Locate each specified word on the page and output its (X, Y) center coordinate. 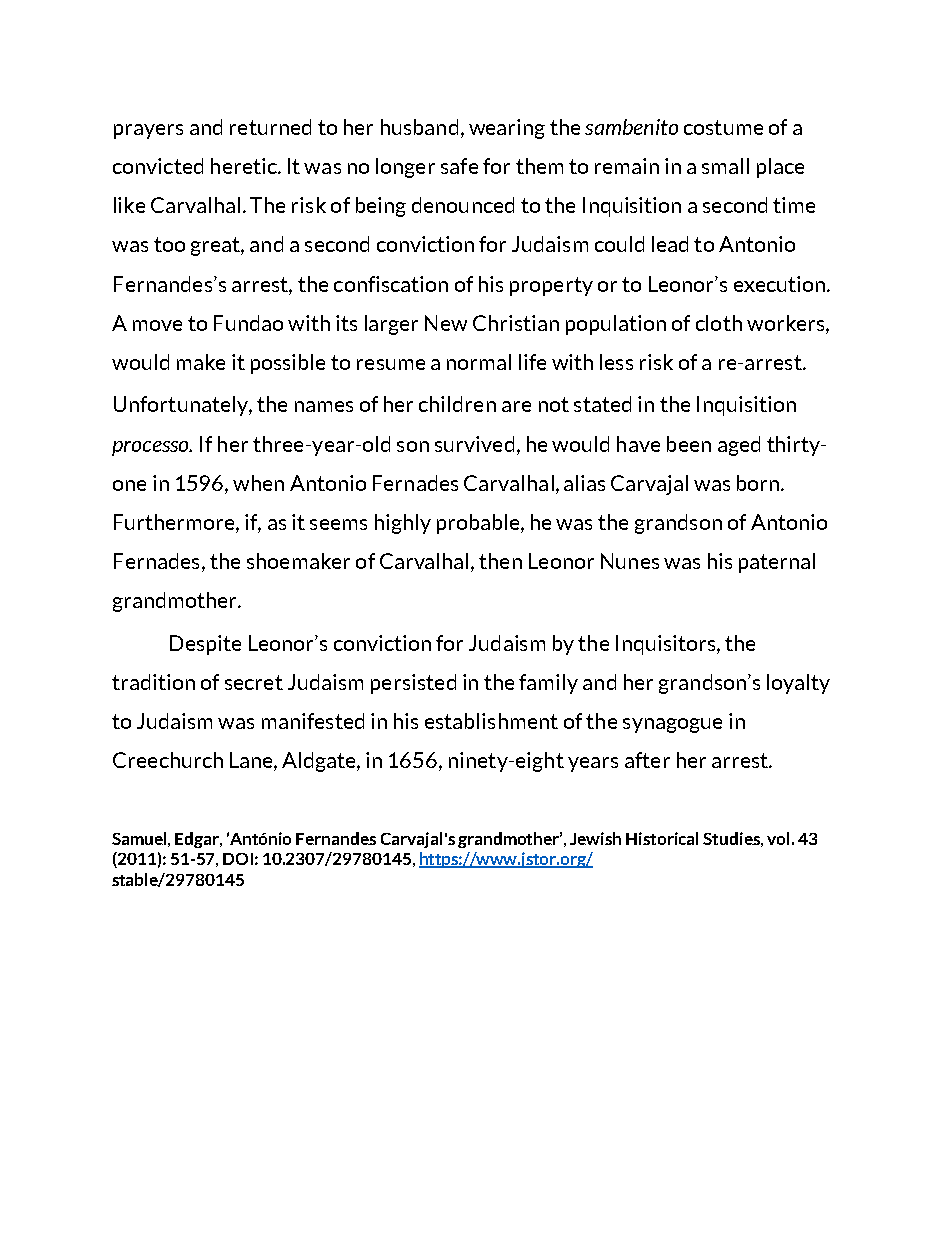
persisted (413, 684)
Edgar (198, 840)
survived (474, 444)
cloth (719, 323)
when (258, 483)
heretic (245, 166)
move (157, 325)
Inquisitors (667, 645)
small (725, 166)
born (759, 483)
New (446, 323)
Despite (205, 645)
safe (459, 166)
